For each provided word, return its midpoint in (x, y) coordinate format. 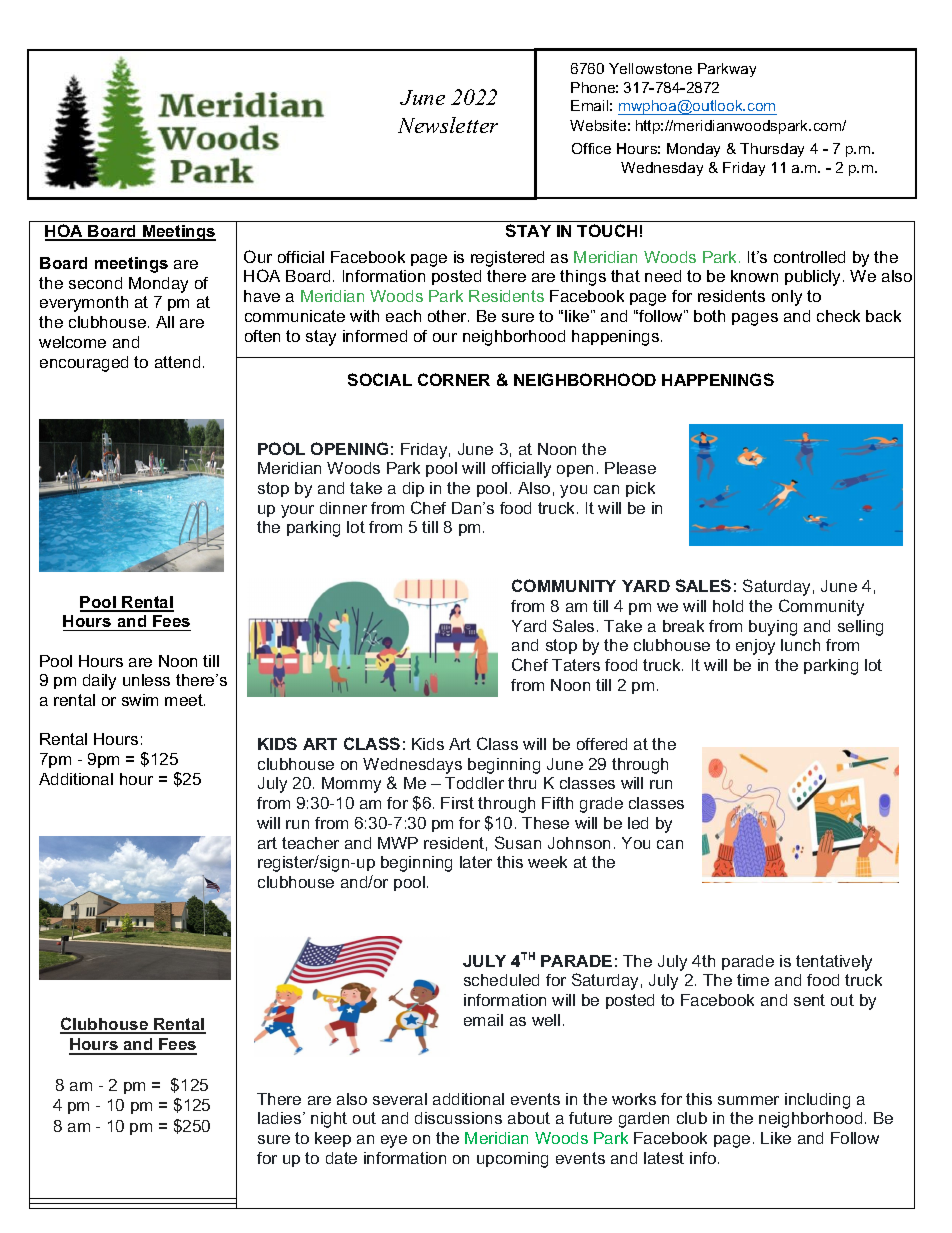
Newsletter (448, 125)
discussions (458, 1118)
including (817, 1101)
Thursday (772, 150)
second (95, 283)
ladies (281, 1118)
